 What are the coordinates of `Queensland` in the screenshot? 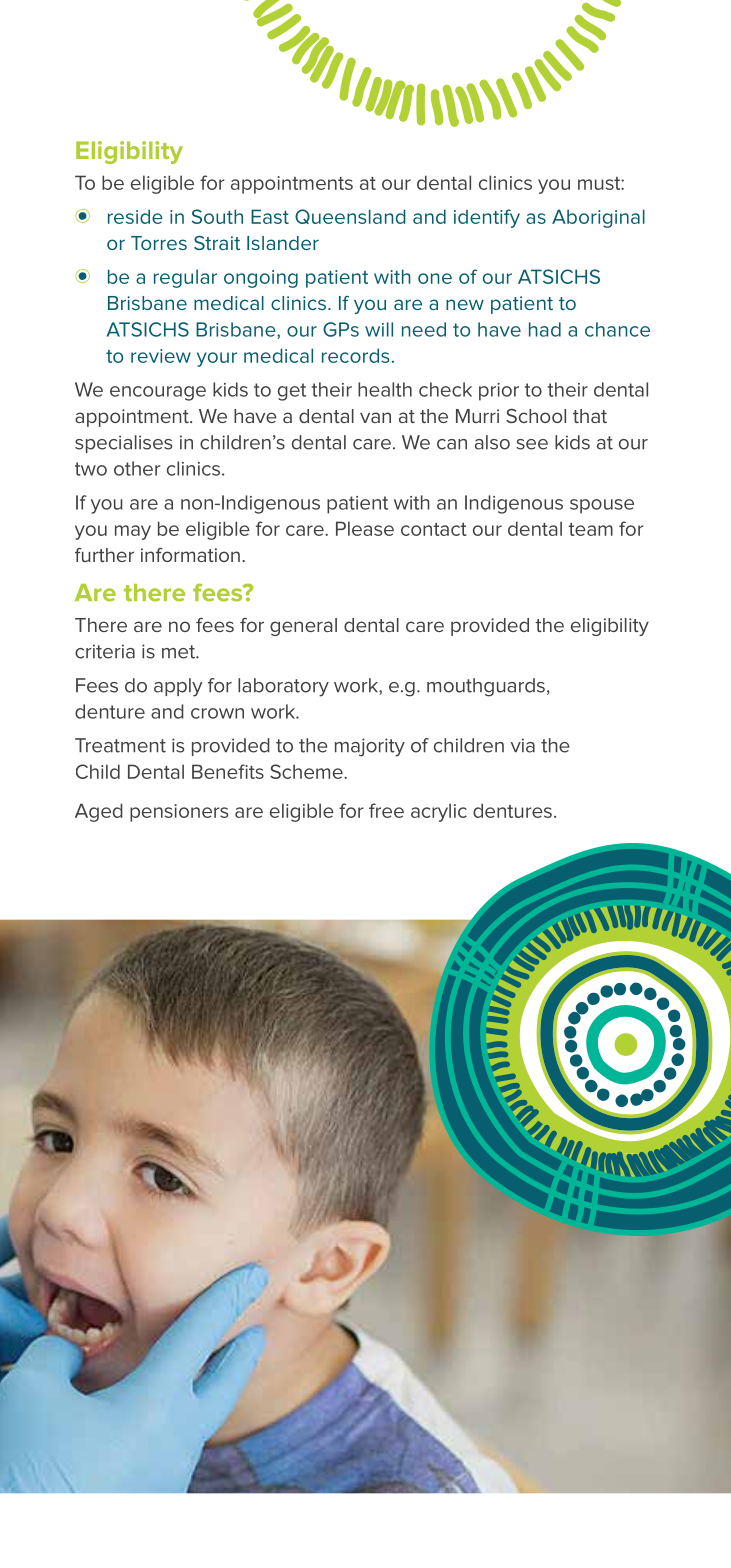 It's located at (350, 216).
